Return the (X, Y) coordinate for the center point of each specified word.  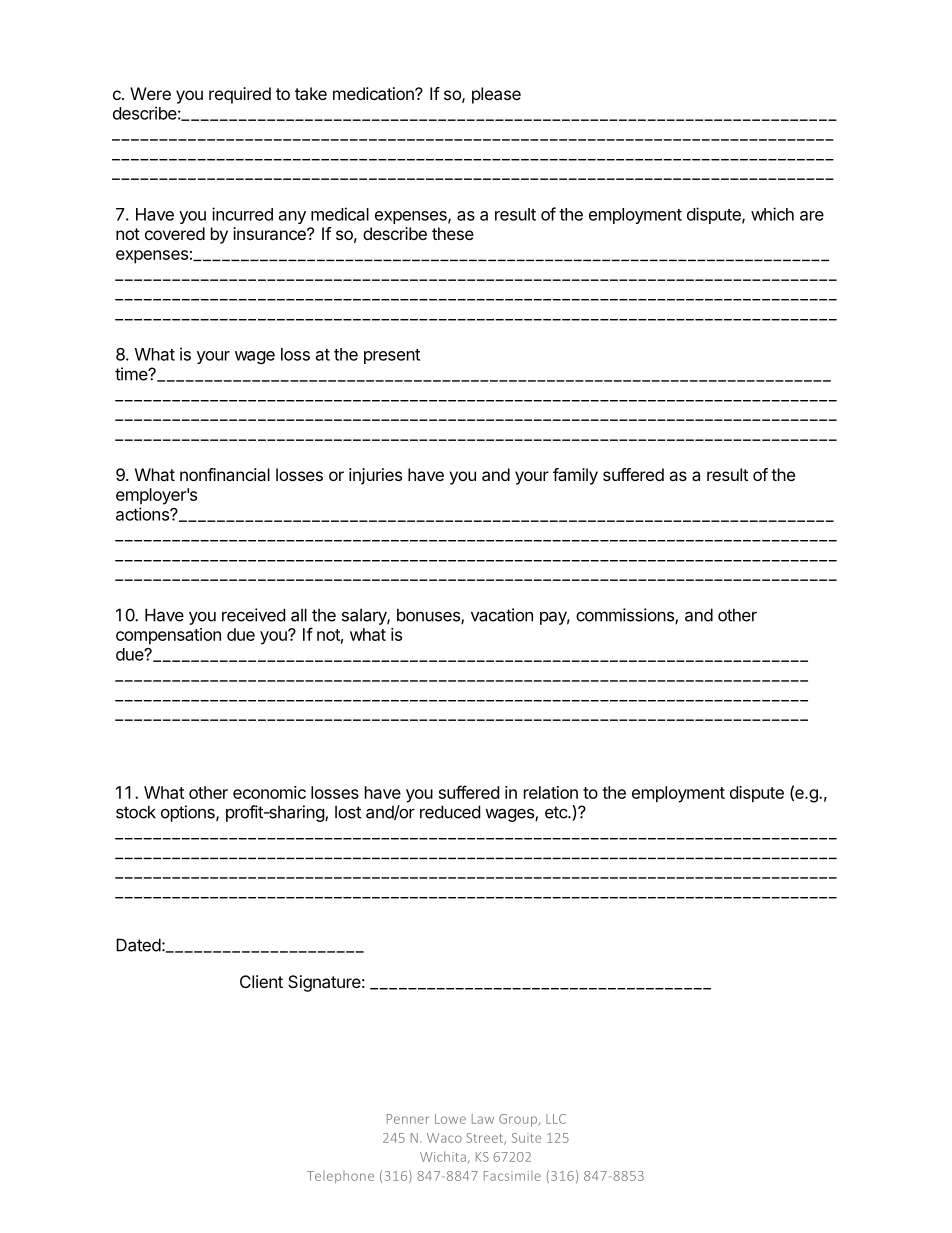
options (189, 813)
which (772, 214)
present (392, 356)
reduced (450, 812)
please (496, 95)
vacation (502, 615)
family (575, 476)
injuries (375, 476)
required (240, 95)
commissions (626, 616)
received (253, 615)
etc (557, 812)
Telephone (340, 1177)
